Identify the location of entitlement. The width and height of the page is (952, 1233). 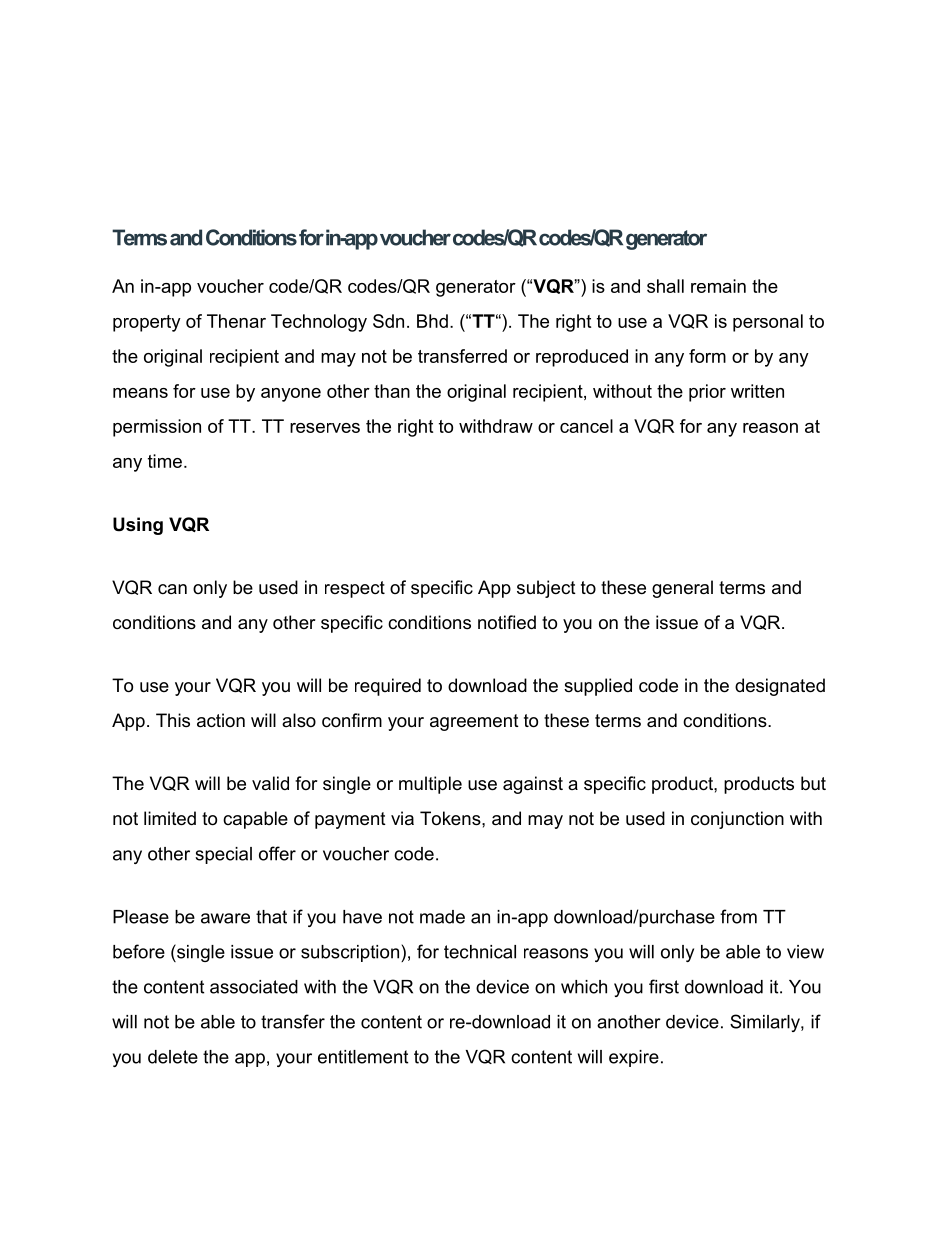
(363, 1057).
